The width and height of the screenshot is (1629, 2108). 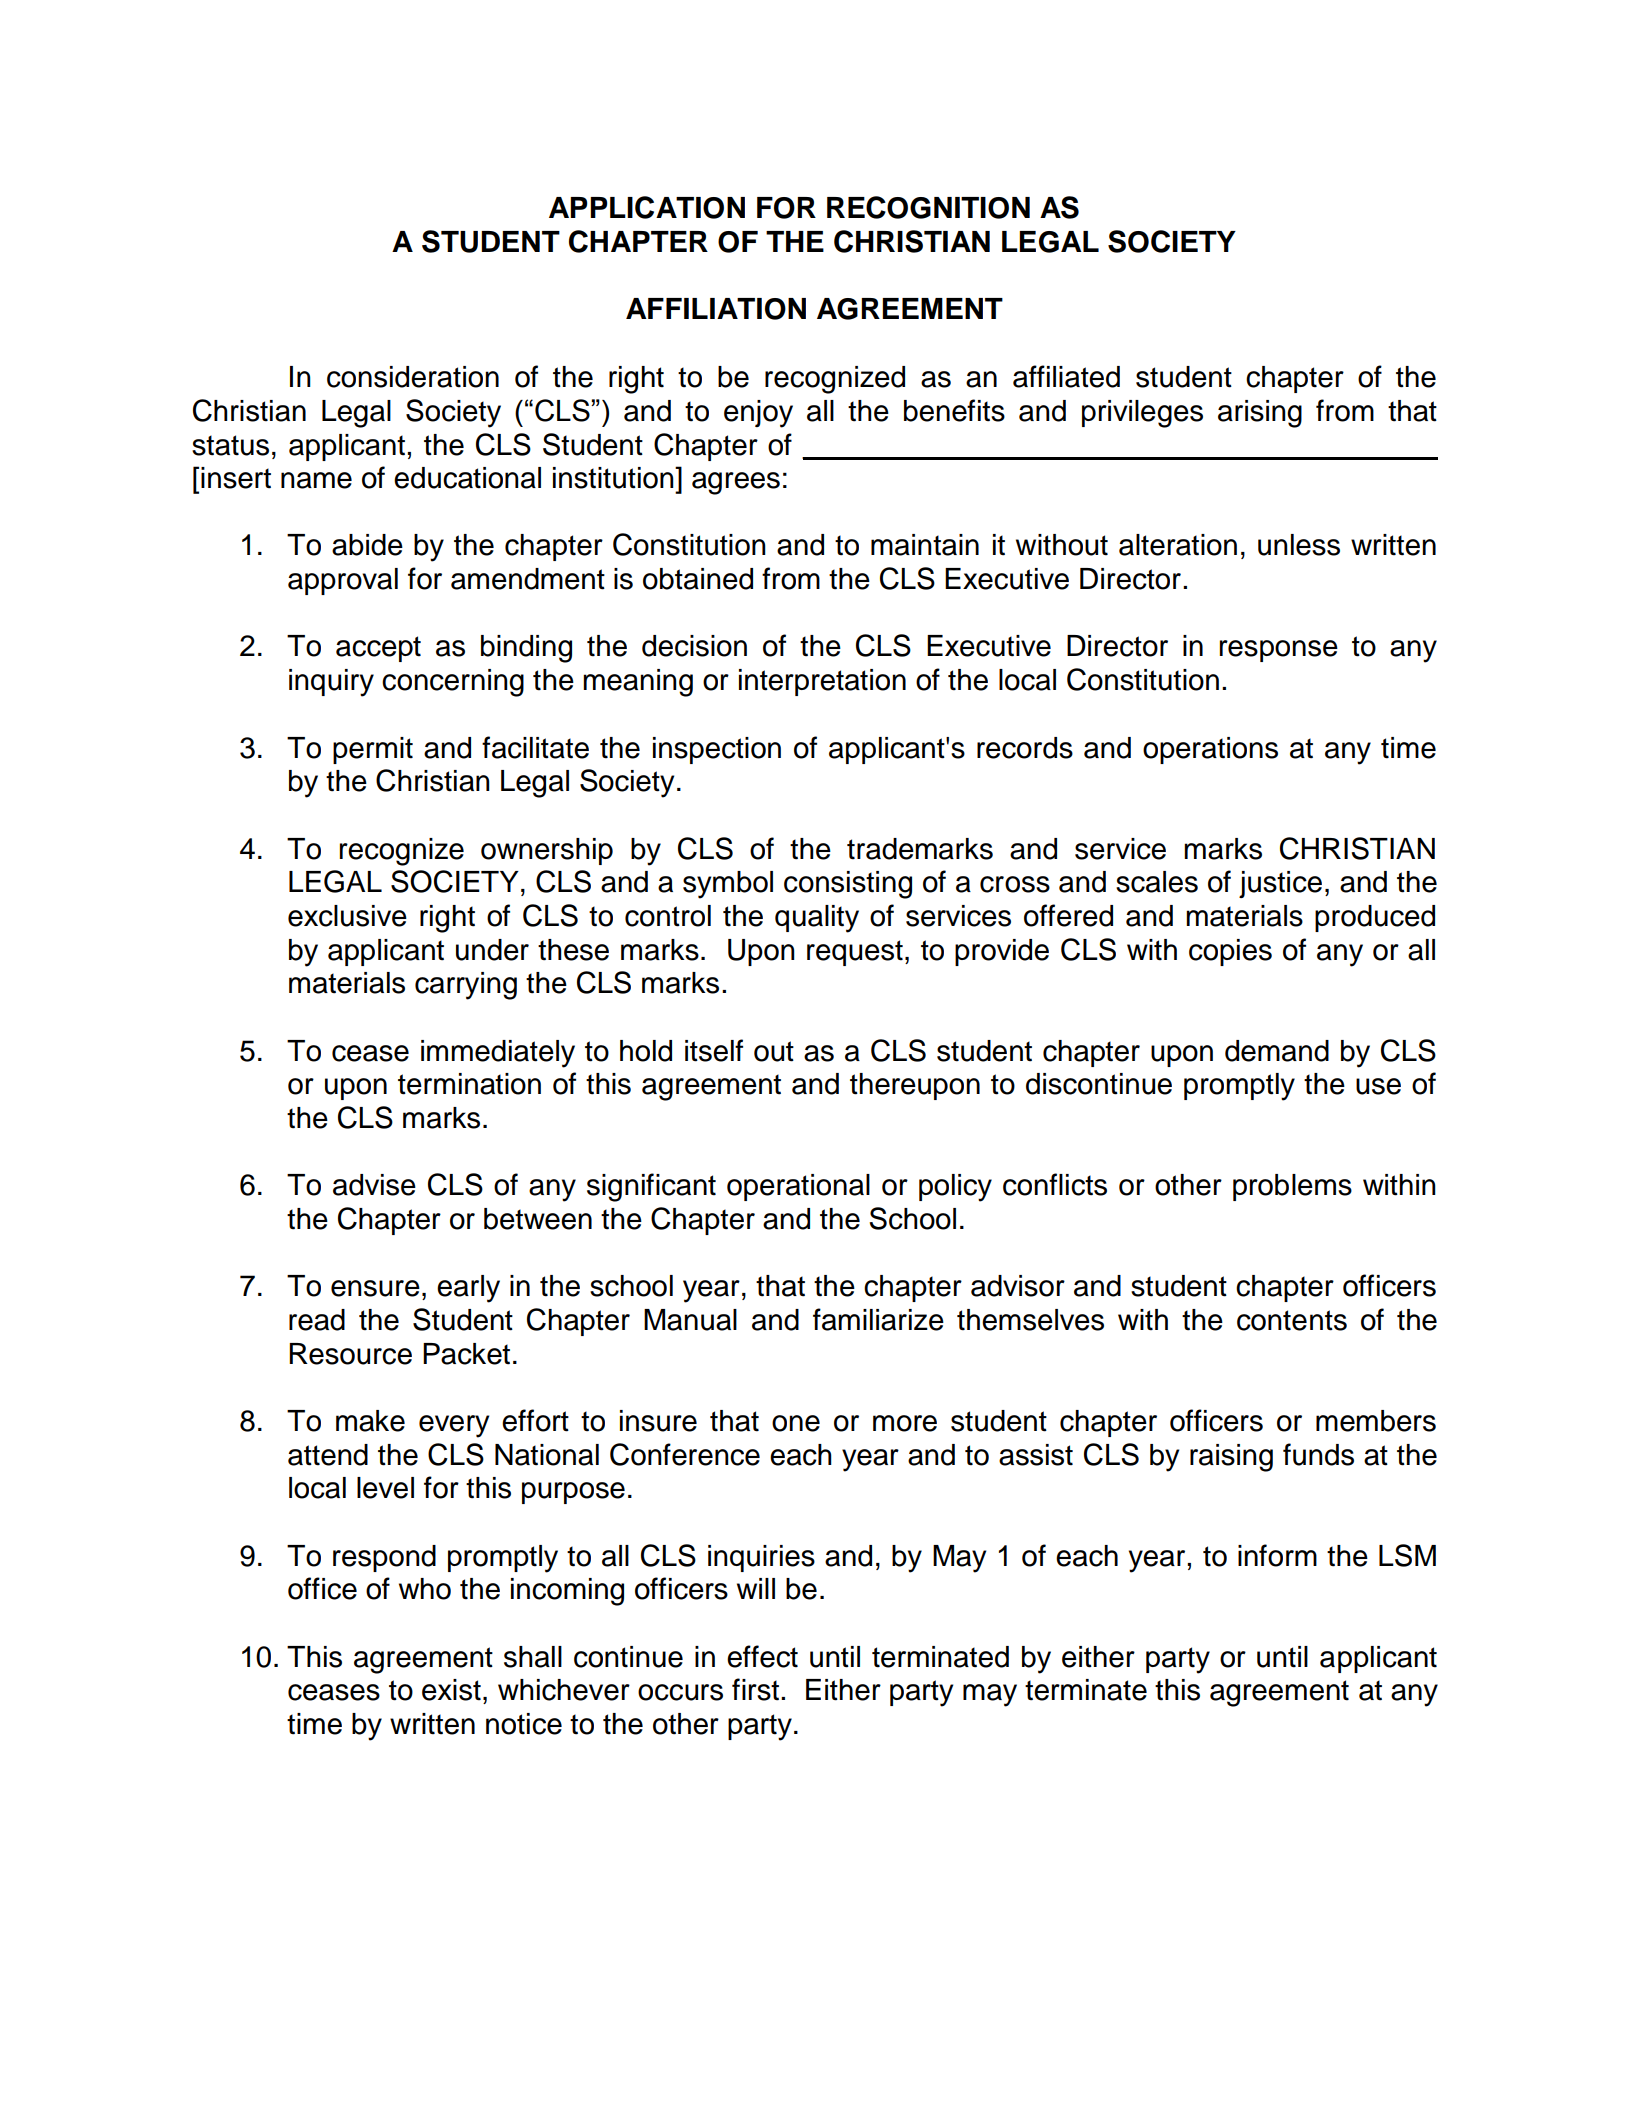 What do you see at coordinates (822, 682) in the screenshot?
I see `interpretation` at bounding box center [822, 682].
